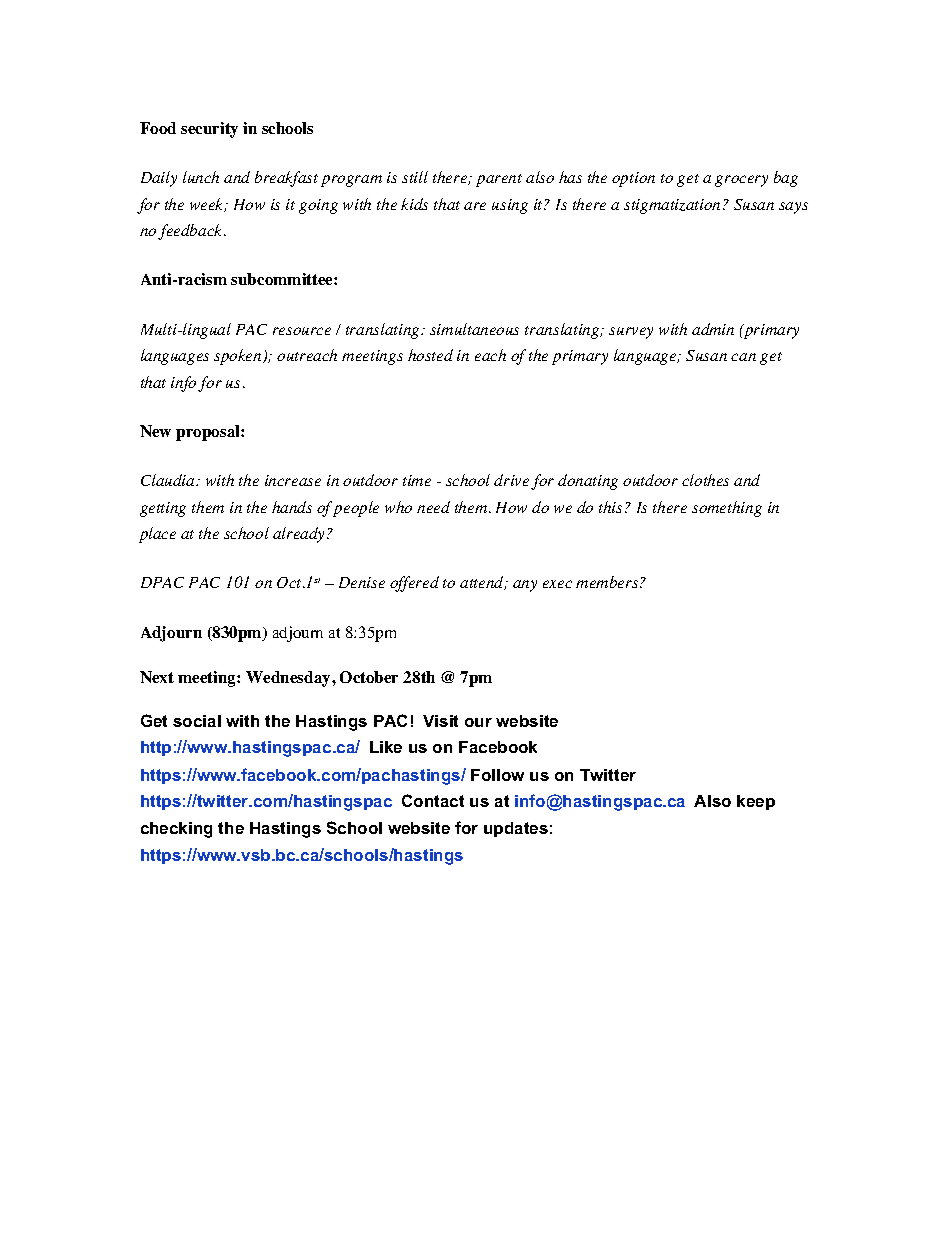 Image resolution: width=952 pixels, height=1233 pixels. Describe the element at coordinates (474, 329) in the screenshot. I see `simultaneous` at that location.
